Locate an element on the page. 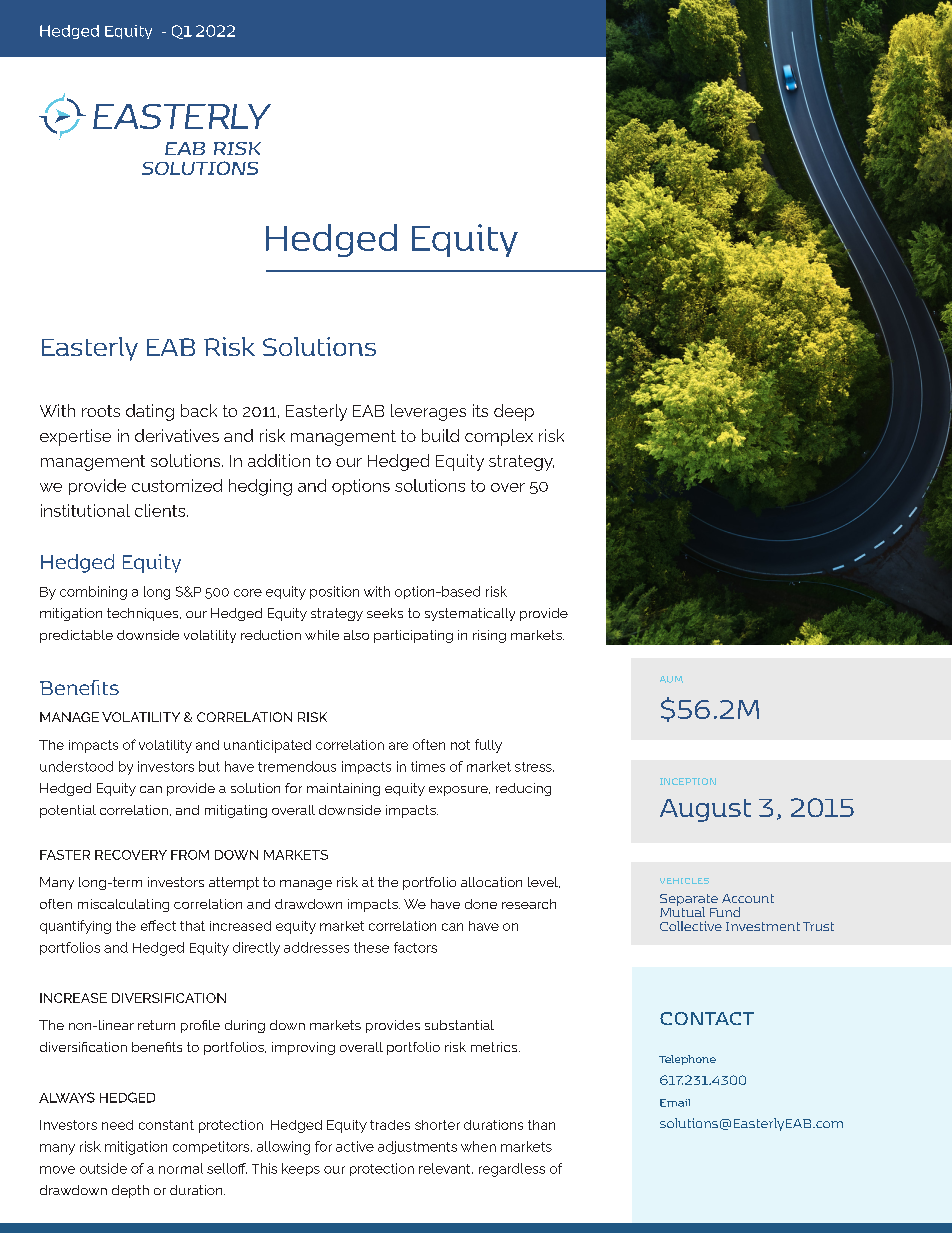 The image size is (952, 1233). normal is located at coordinates (181, 1168).
